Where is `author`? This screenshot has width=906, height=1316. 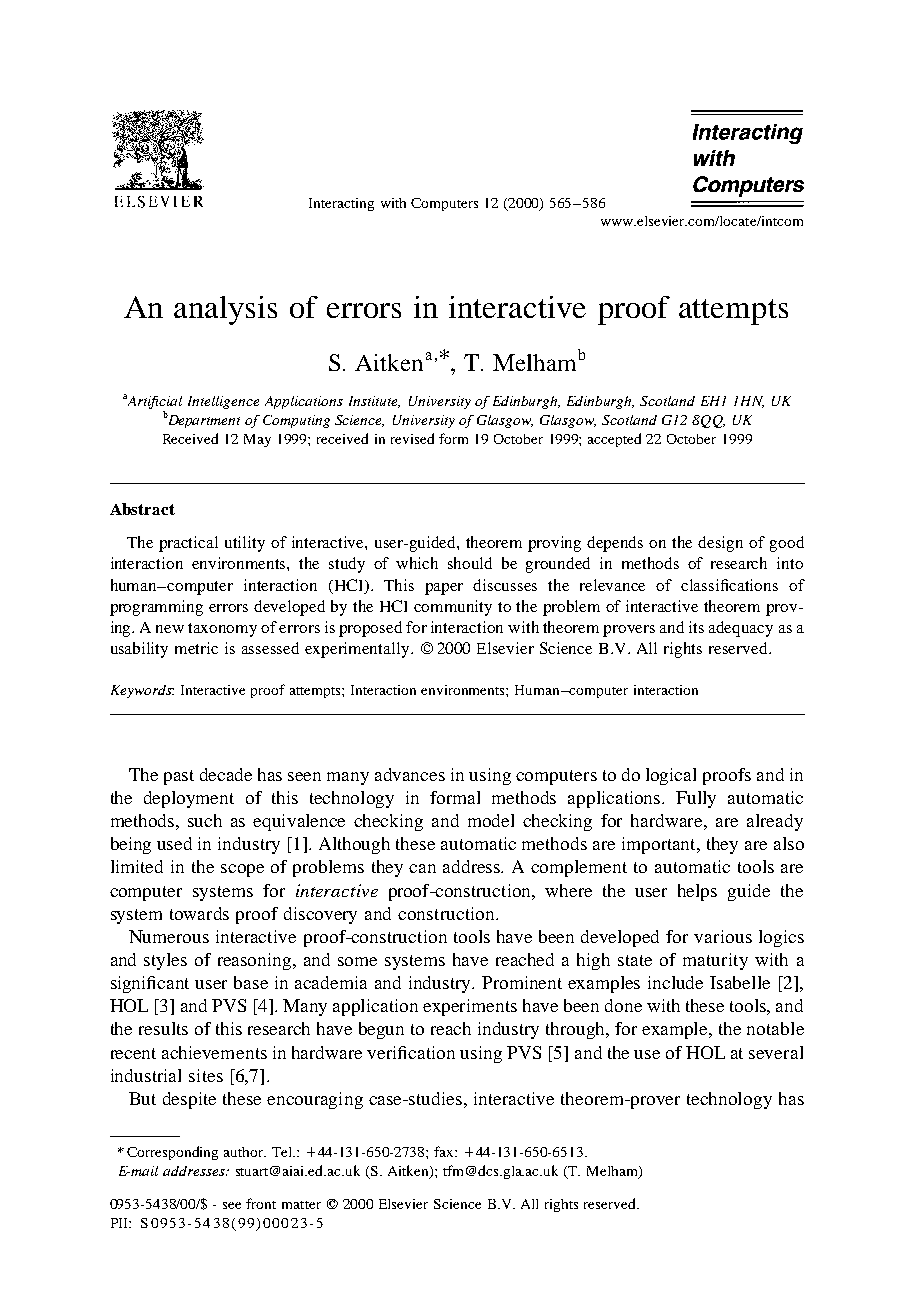
author is located at coordinates (245, 1152).
